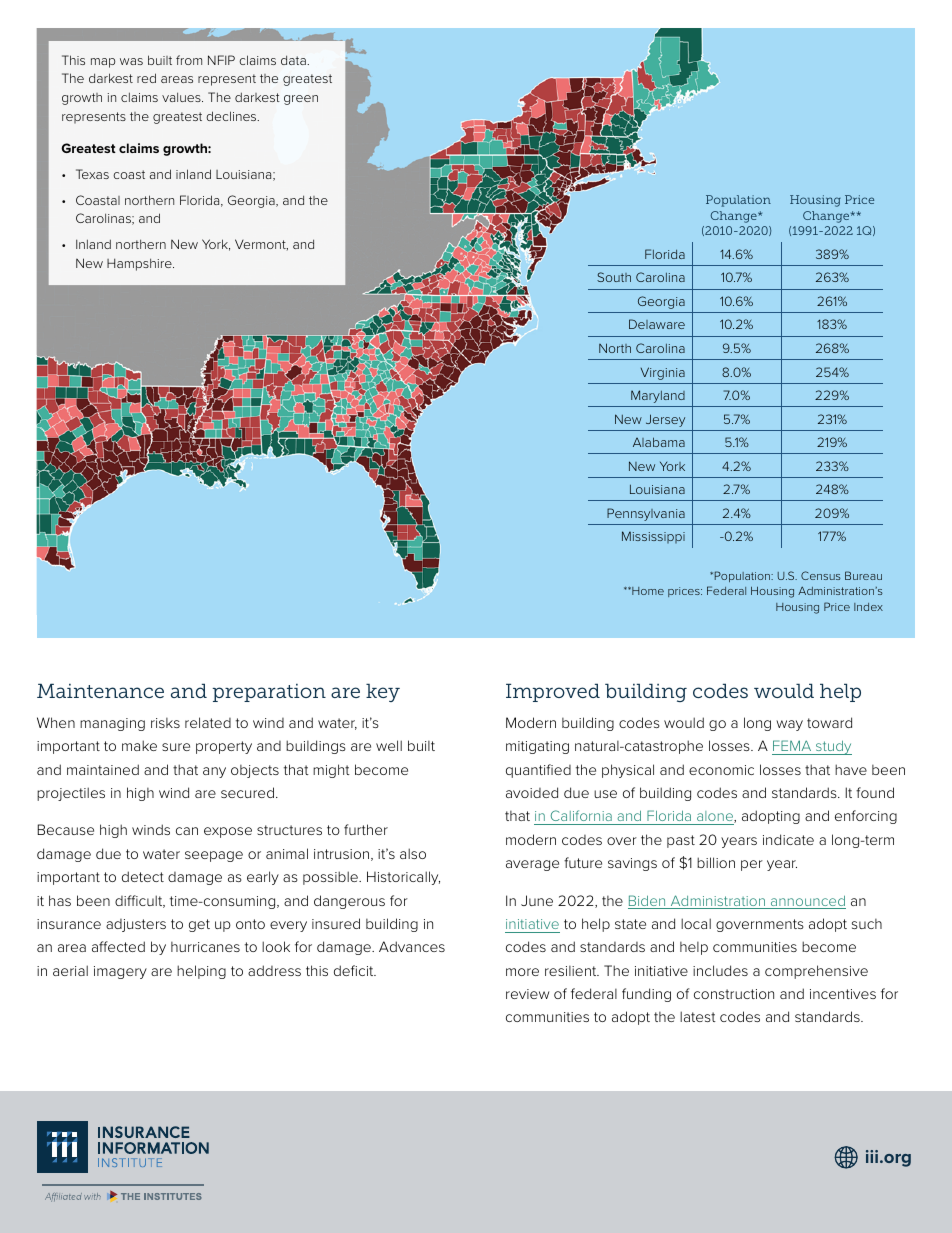 Image resolution: width=952 pixels, height=1233 pixels. Describe the element at coordinates (383, 692) in the screenshot. I see `key` at that location.
